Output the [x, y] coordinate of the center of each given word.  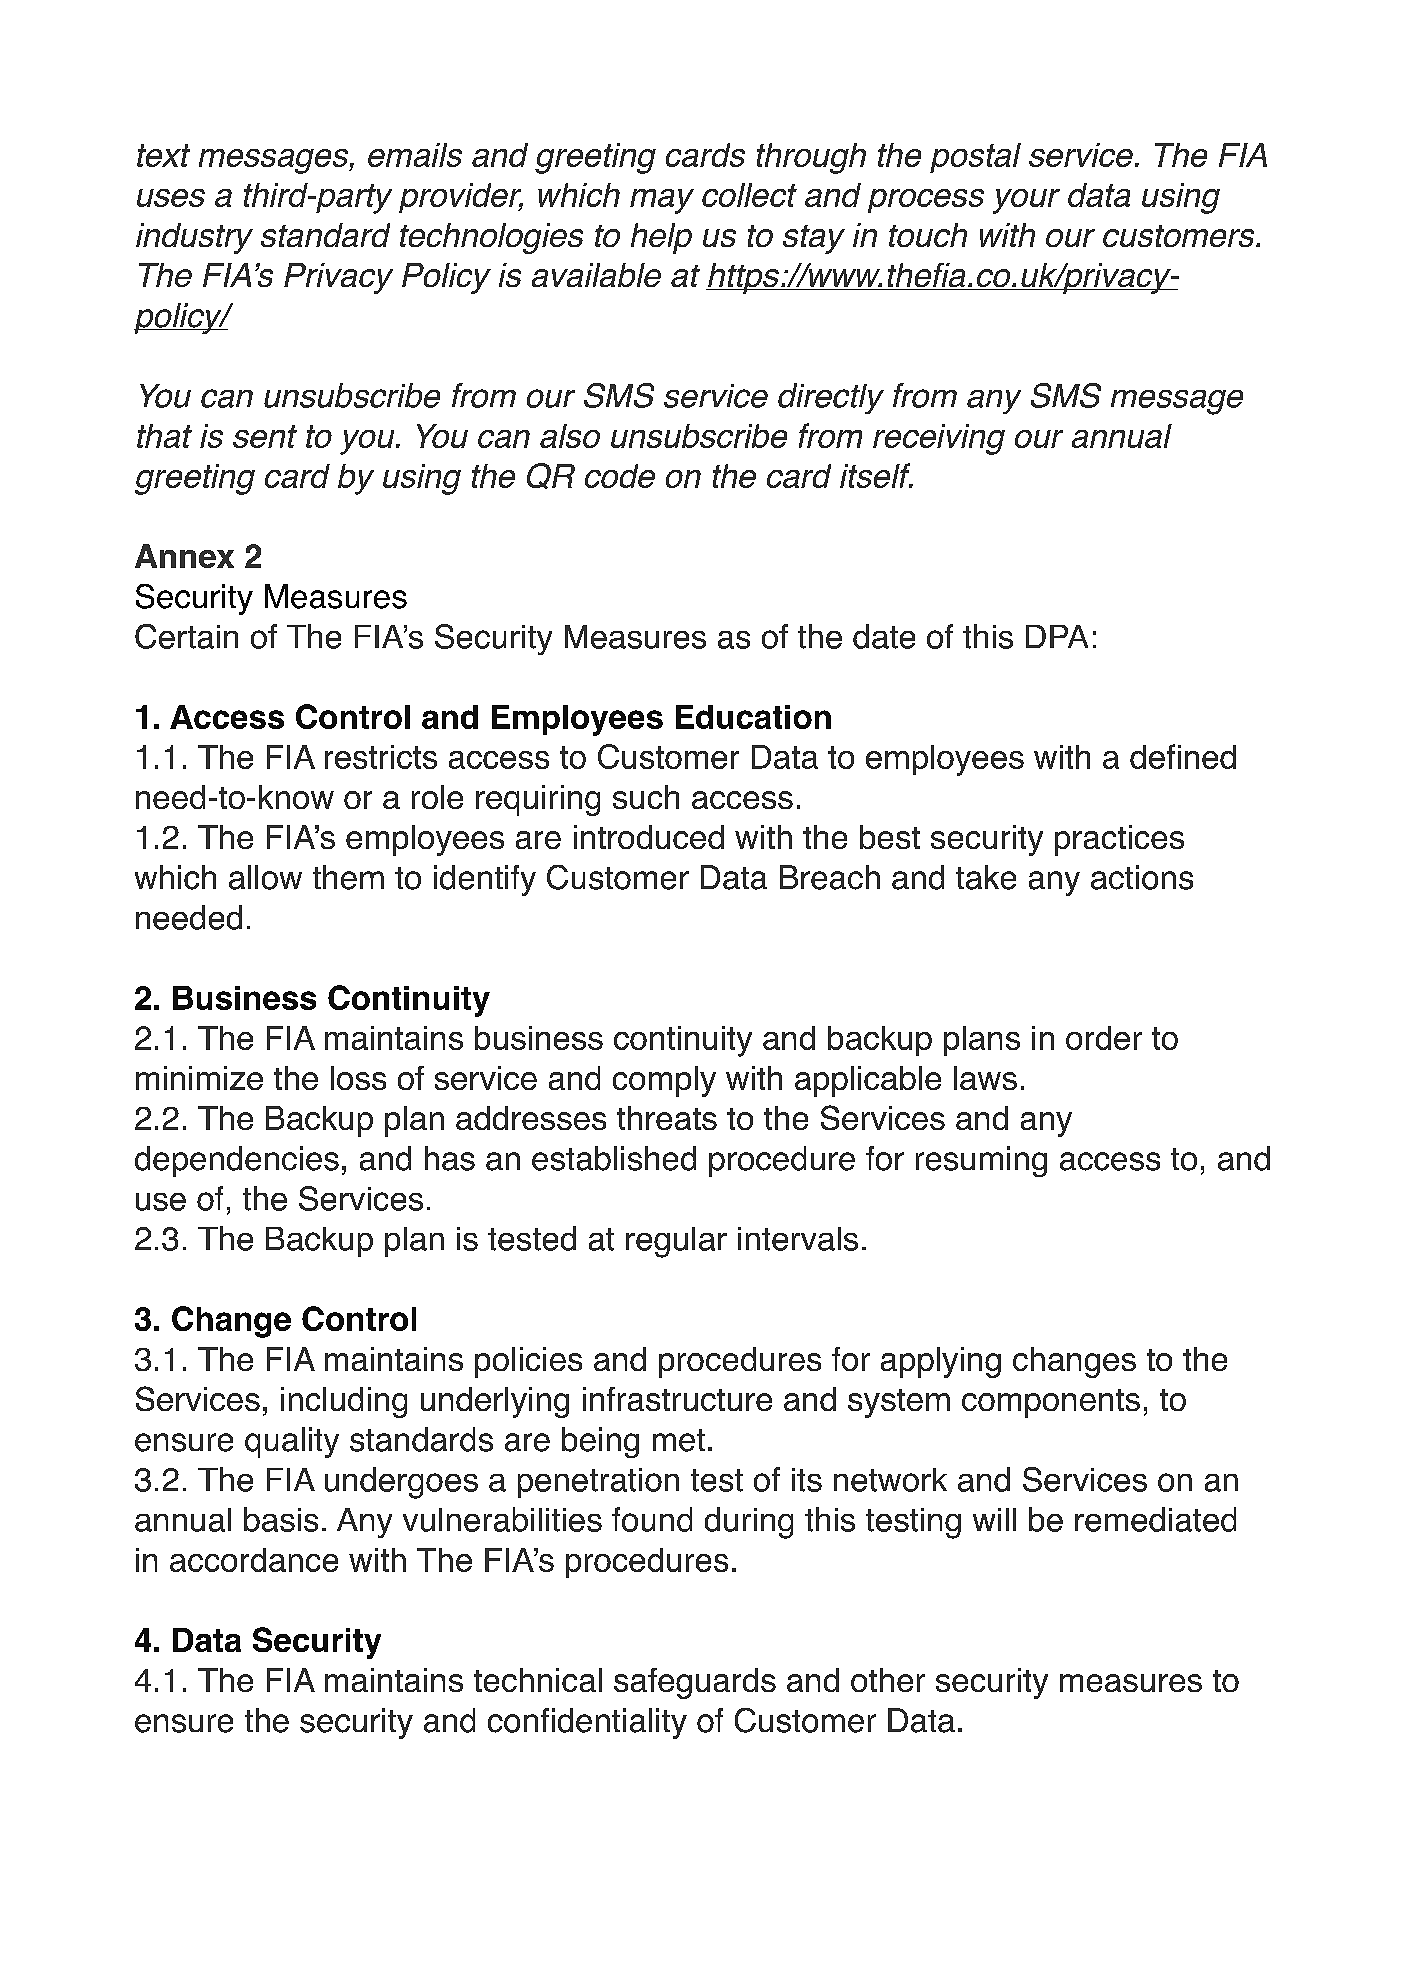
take [986, 877]
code [620, 476]
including [344, 1402]
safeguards [695, 1683]
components [1051, 1403]
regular [676, 1242]
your [1026, 201]
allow [265, 877]
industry [194, 238]
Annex [184, 556]
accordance [254, 1560]
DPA [1057, 636]
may [662, 201]
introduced [649, 837]
